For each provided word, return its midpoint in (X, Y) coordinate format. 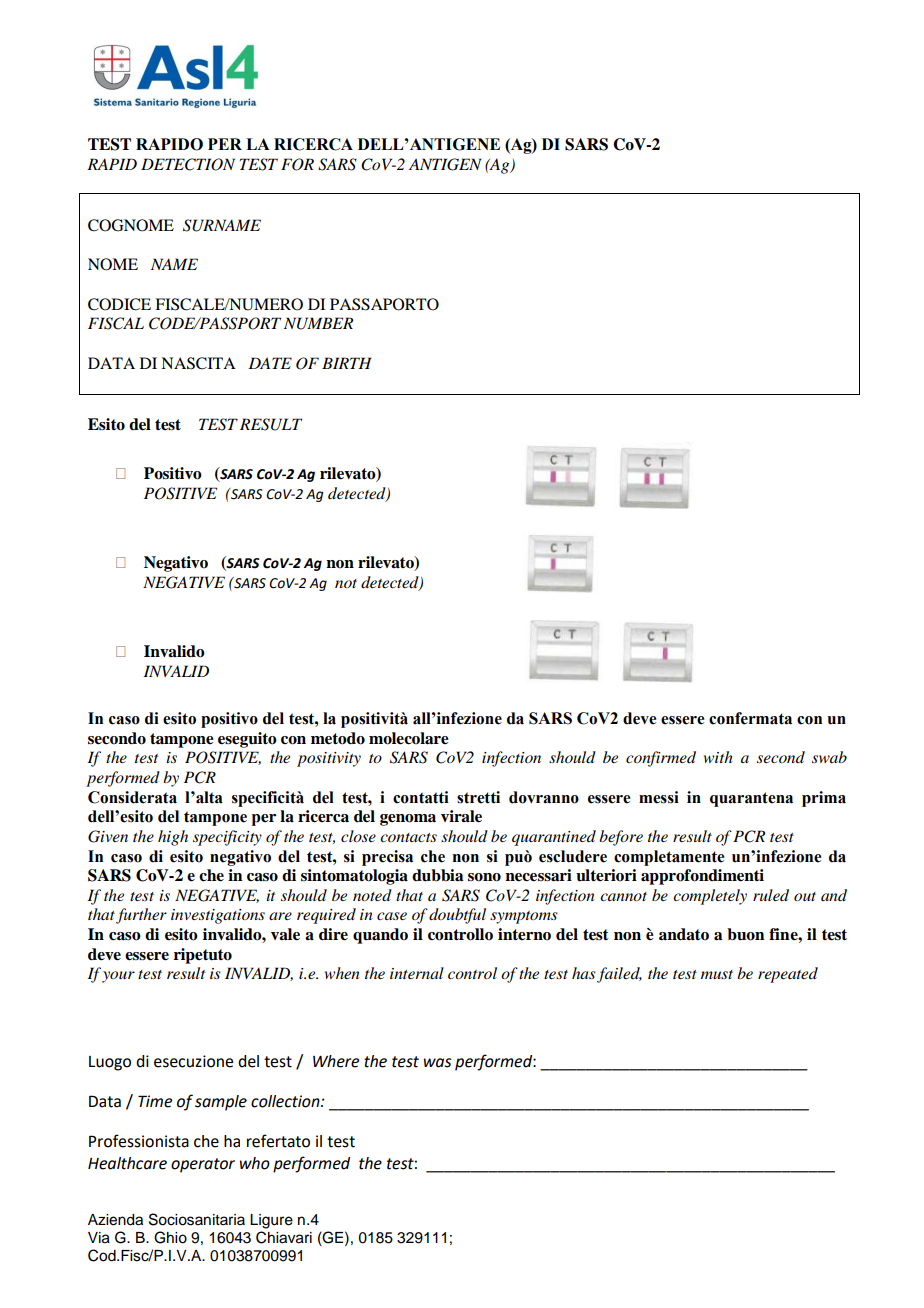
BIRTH (347, 363)
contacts (408, 837)
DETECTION (188, 164)
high (173, 838)
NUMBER (318, 323)
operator (203, 1165)
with (718, 757)
